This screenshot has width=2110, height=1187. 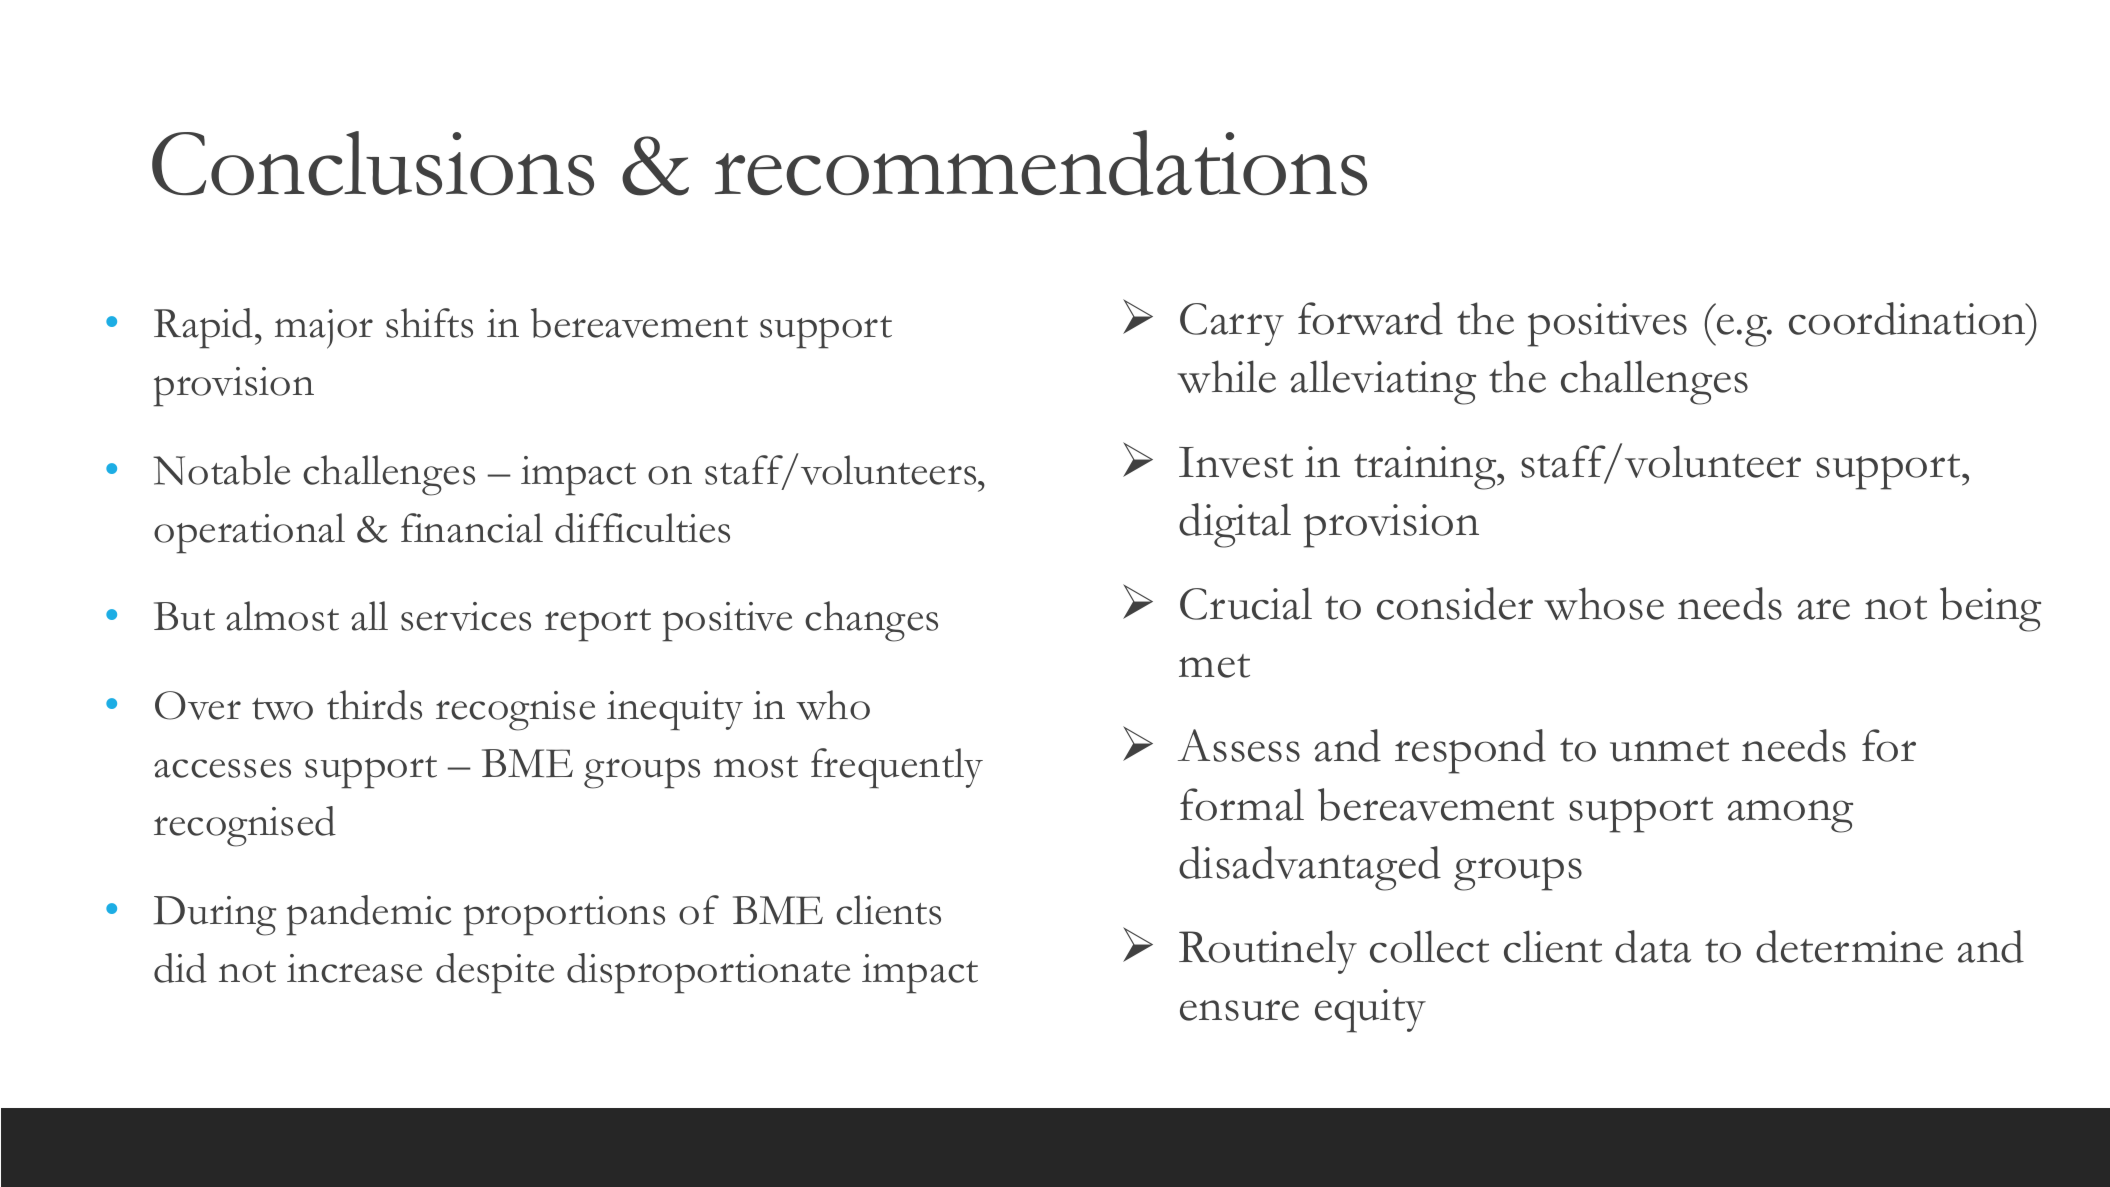 What do you see at coordinates (1426, 468) in the screenshot?
I see `training` at bounding box center [1426, 468].
